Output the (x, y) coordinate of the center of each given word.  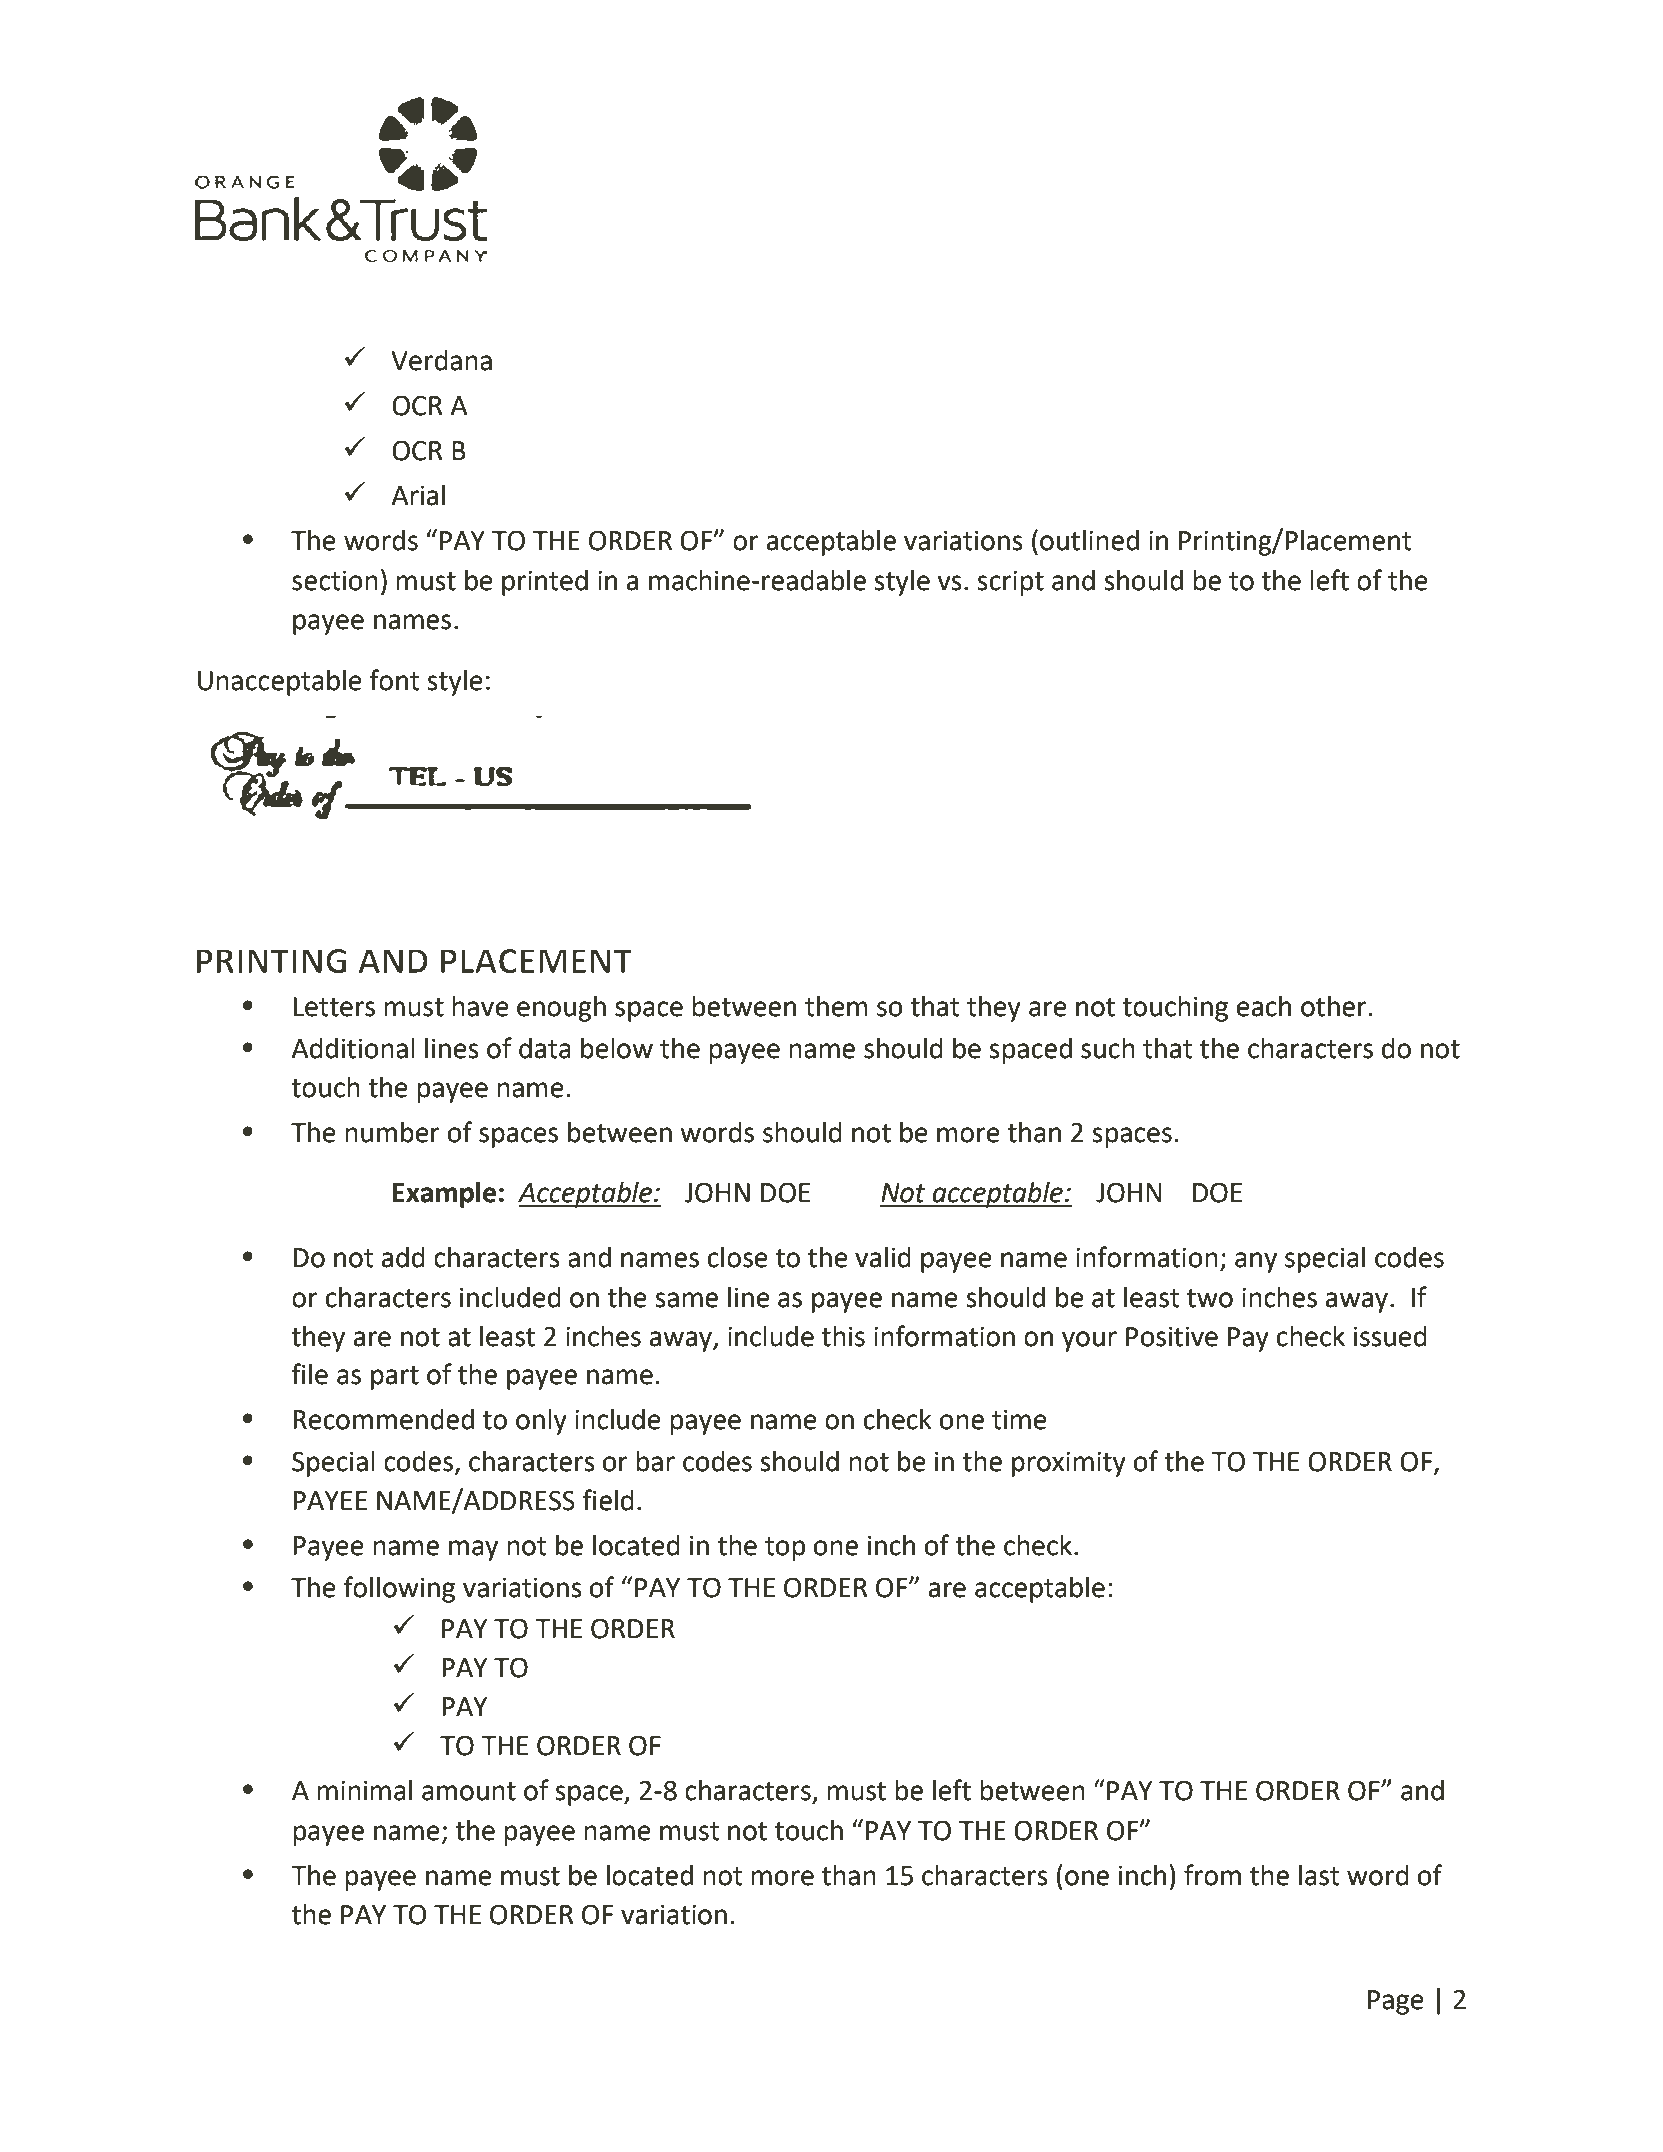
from (1212, 1875)
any (1256, 1262)
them (836, 1006)
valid (883, 1257)
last (1319, 1875)
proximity (1069, 1464)
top (785, 1549)
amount (469, 1791)
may (473, 1550)
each (1264, 1006)
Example (444, 1195)
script (1010, 583)
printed (545, 583)
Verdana (441, 360)
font (394, 680)
